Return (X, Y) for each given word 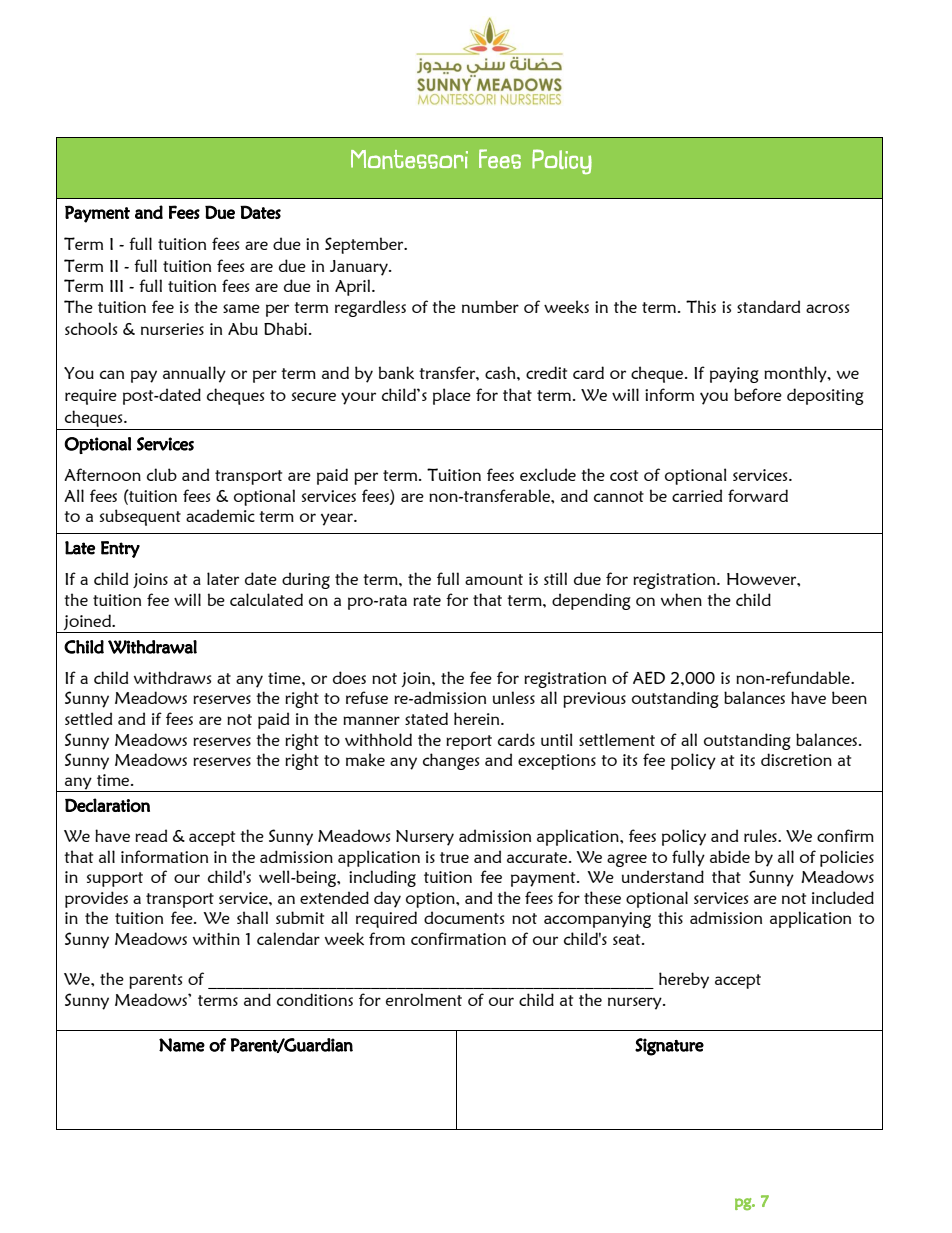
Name (182, 1045)
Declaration (107, 805)
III (116, 286)
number (490, 306)
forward (758, 495)
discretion (796, 759)
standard (768, 306)
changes (451, 761)
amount (494, 579)
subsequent (140, 517)
